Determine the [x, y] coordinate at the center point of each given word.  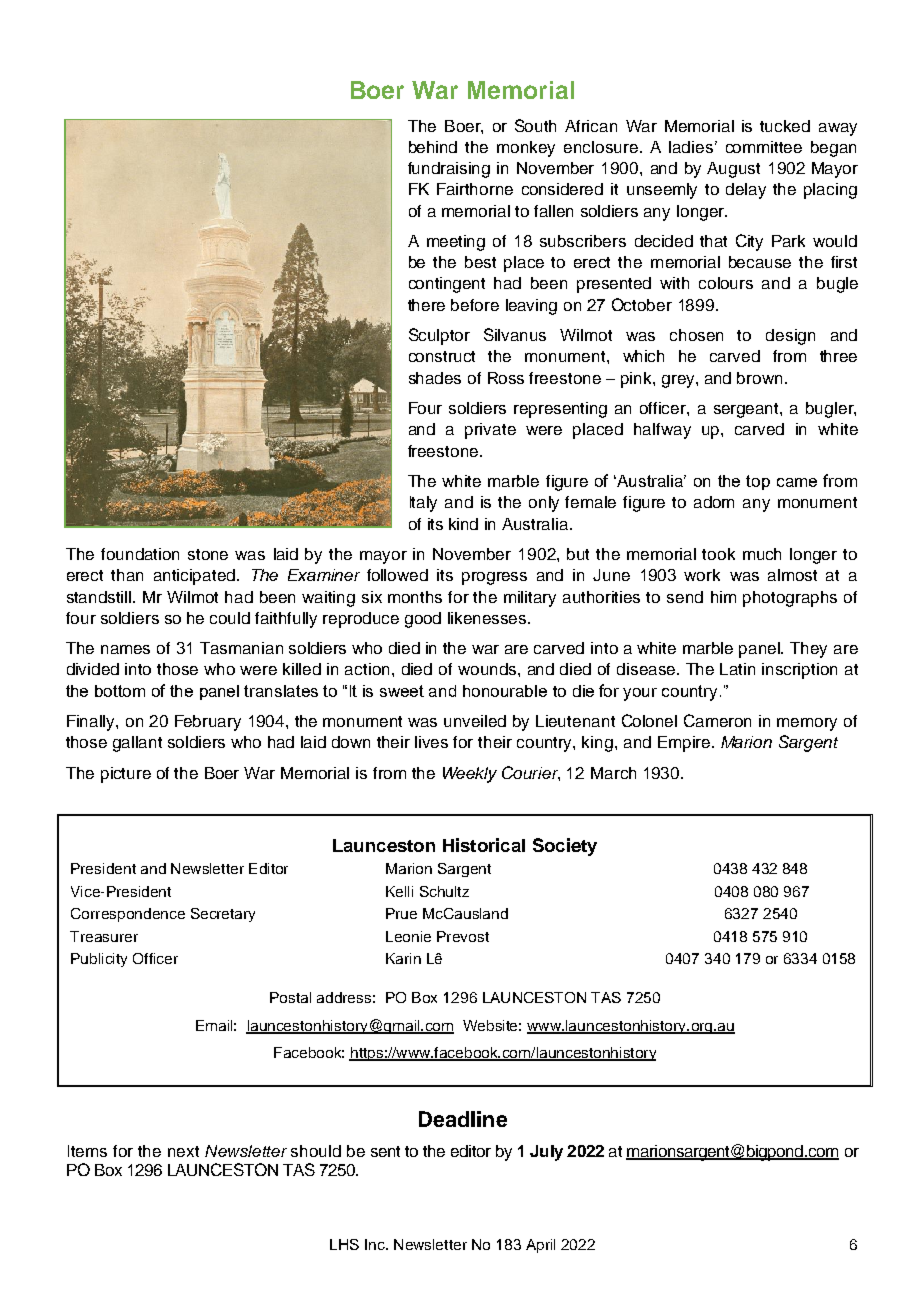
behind [433, 147]
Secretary [223, 915]
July [546, 1153]
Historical [484, 845]
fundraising [449, 170]
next [183, 1151]
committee [764, 147]
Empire [684, 744]
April [540, 1246]
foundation [140, 554]
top [758, 482]
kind [463, 524]
